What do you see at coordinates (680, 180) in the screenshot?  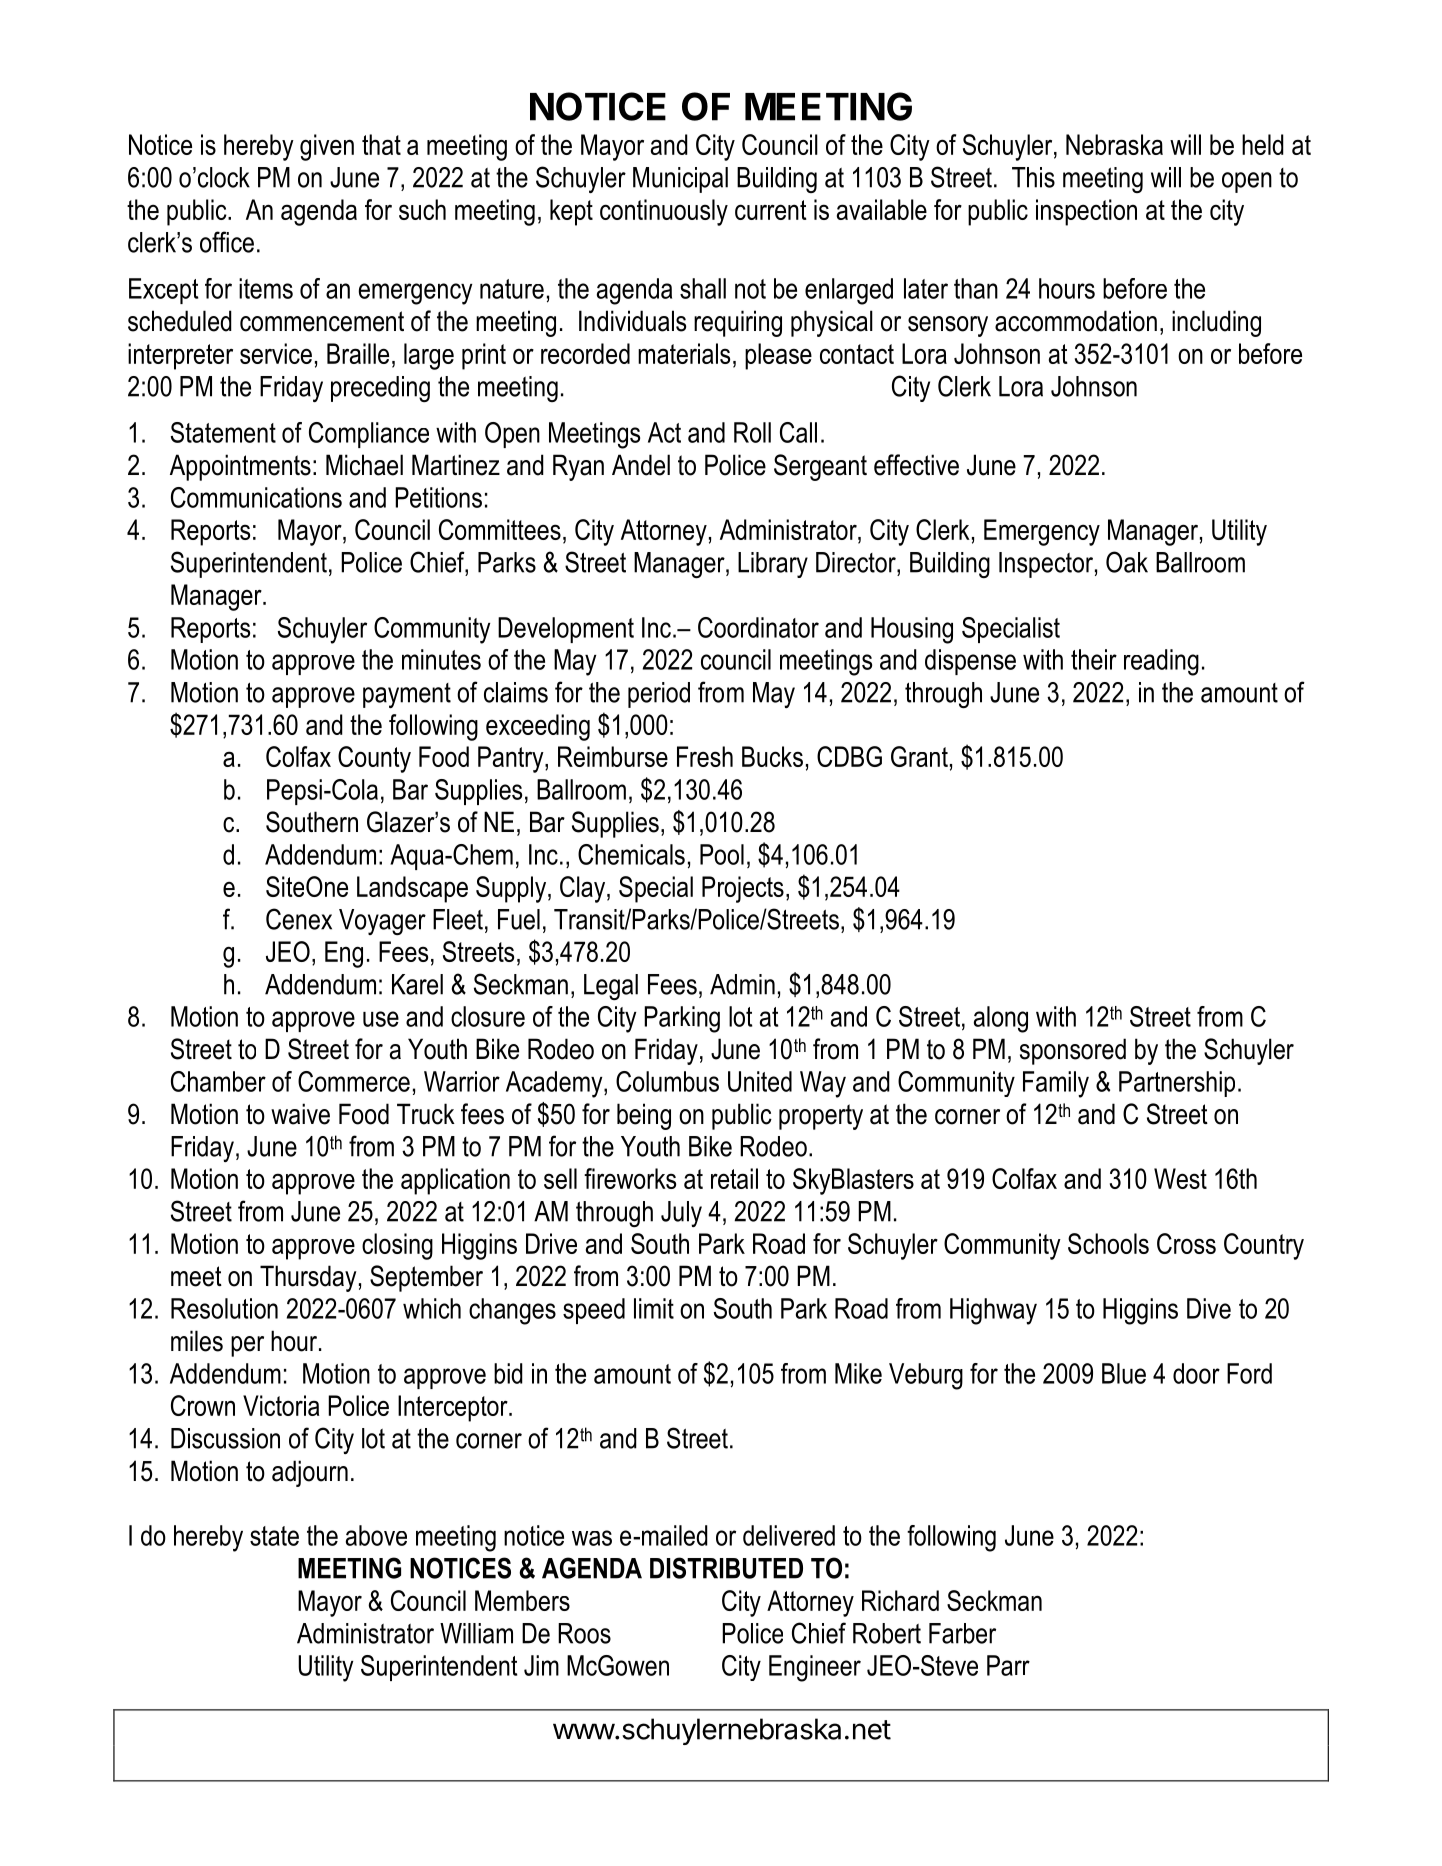 I see `Municipal` at bounding box center [680, 180].
